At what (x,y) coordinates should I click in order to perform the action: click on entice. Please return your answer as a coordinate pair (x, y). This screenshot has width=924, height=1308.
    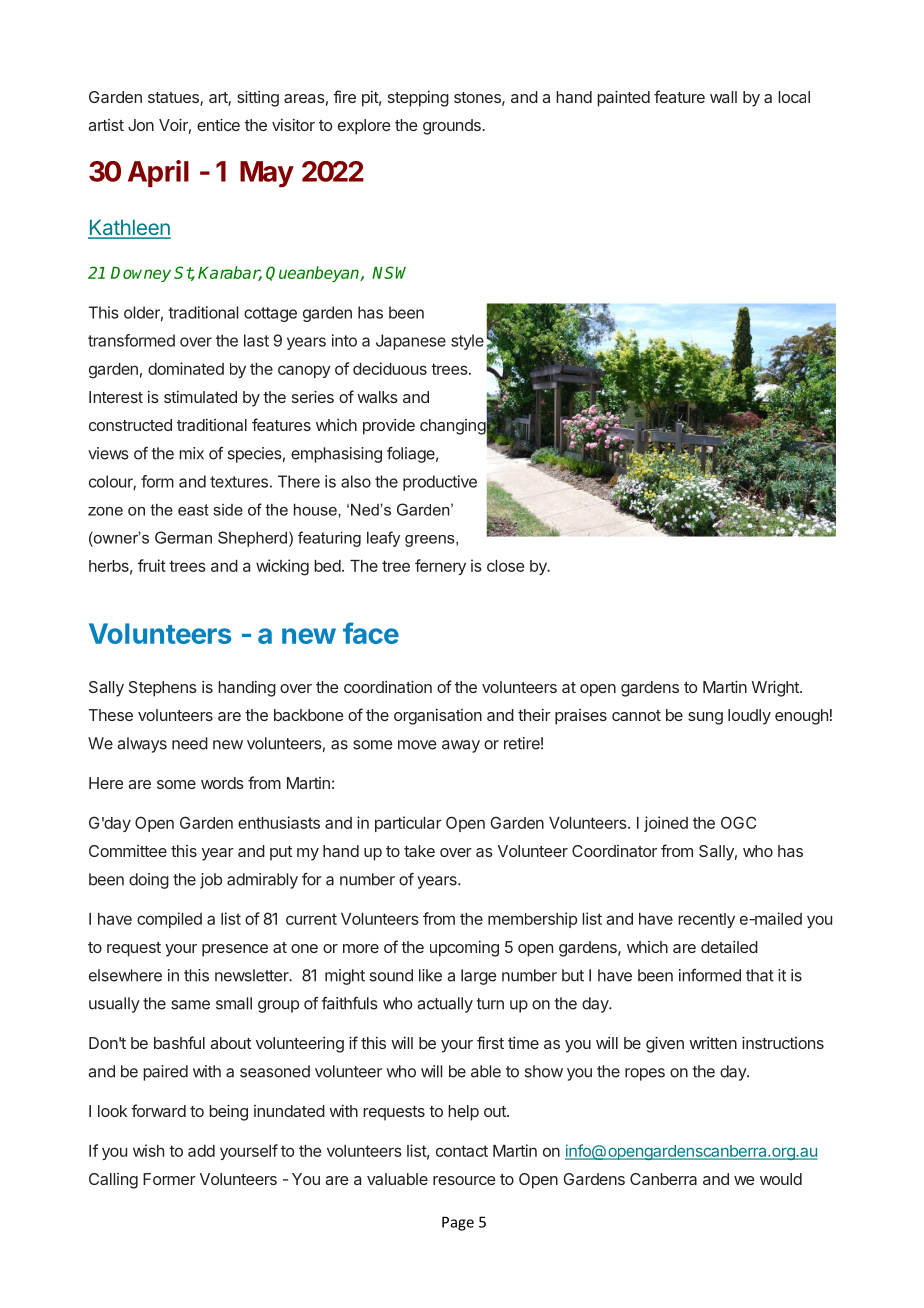
    Looking at the image, I should click on (218, 124).
